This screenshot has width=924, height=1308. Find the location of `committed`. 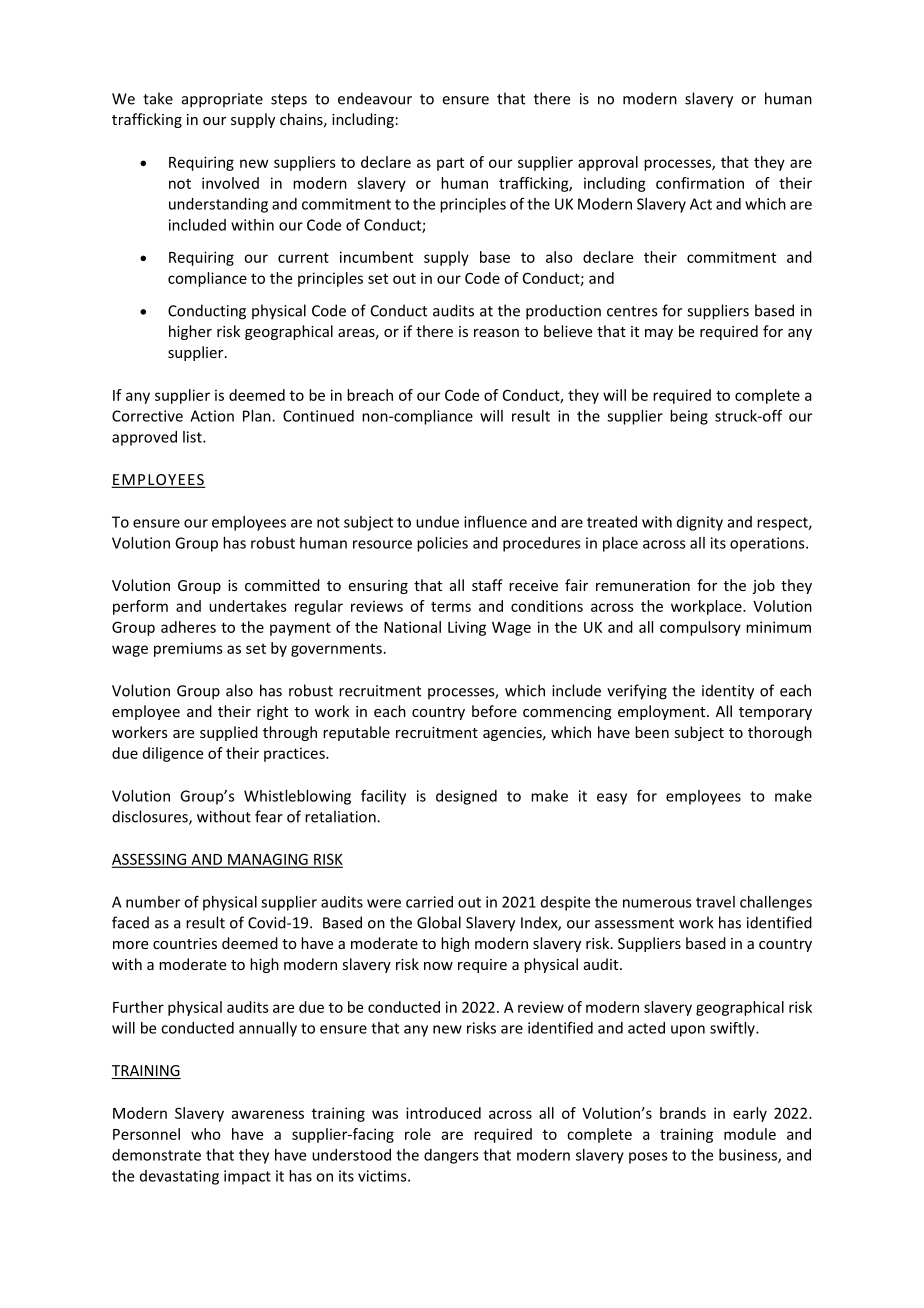

committed is located at coordinates (282, 585).
